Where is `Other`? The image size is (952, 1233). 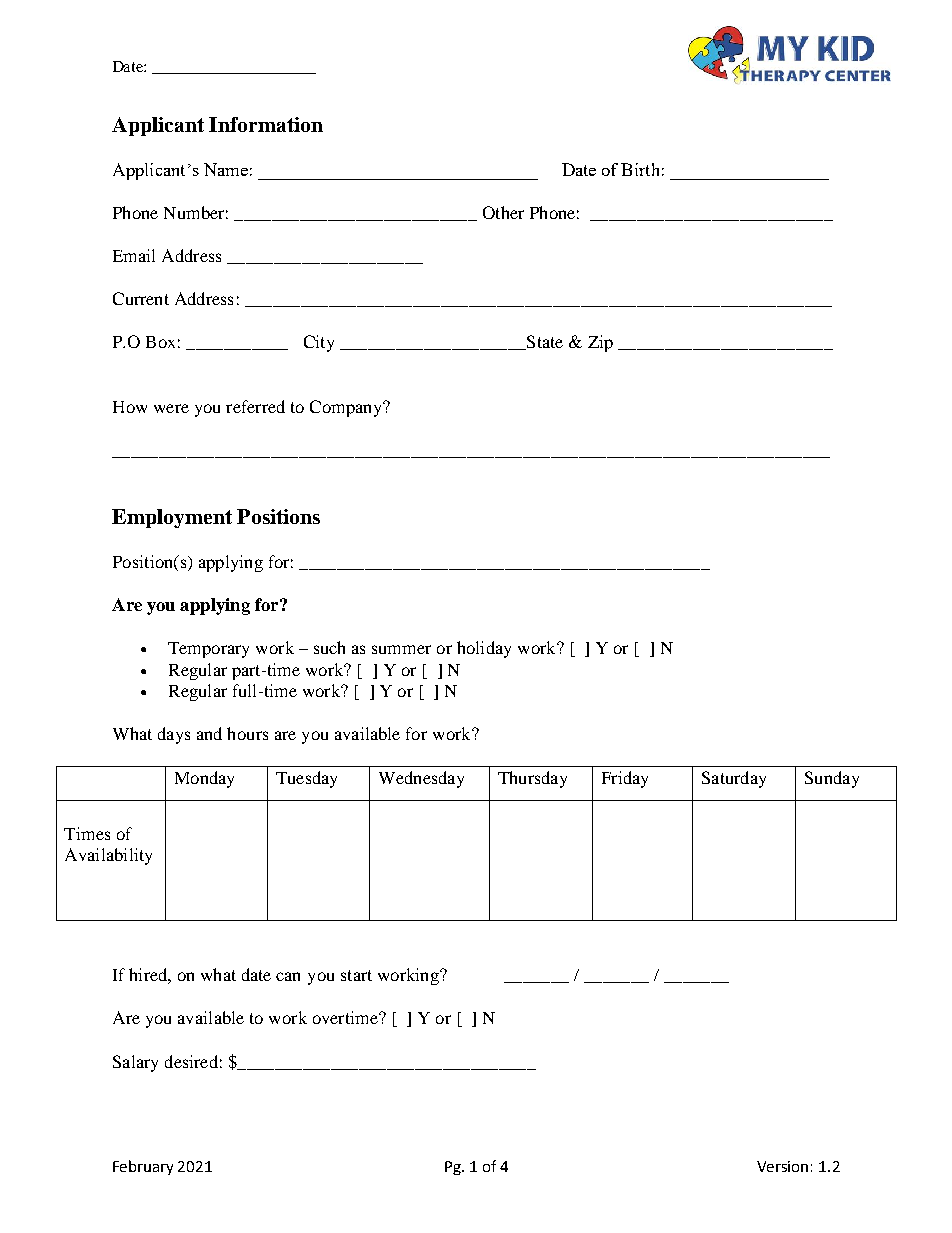
Other is located at coordinates (503, 212).
